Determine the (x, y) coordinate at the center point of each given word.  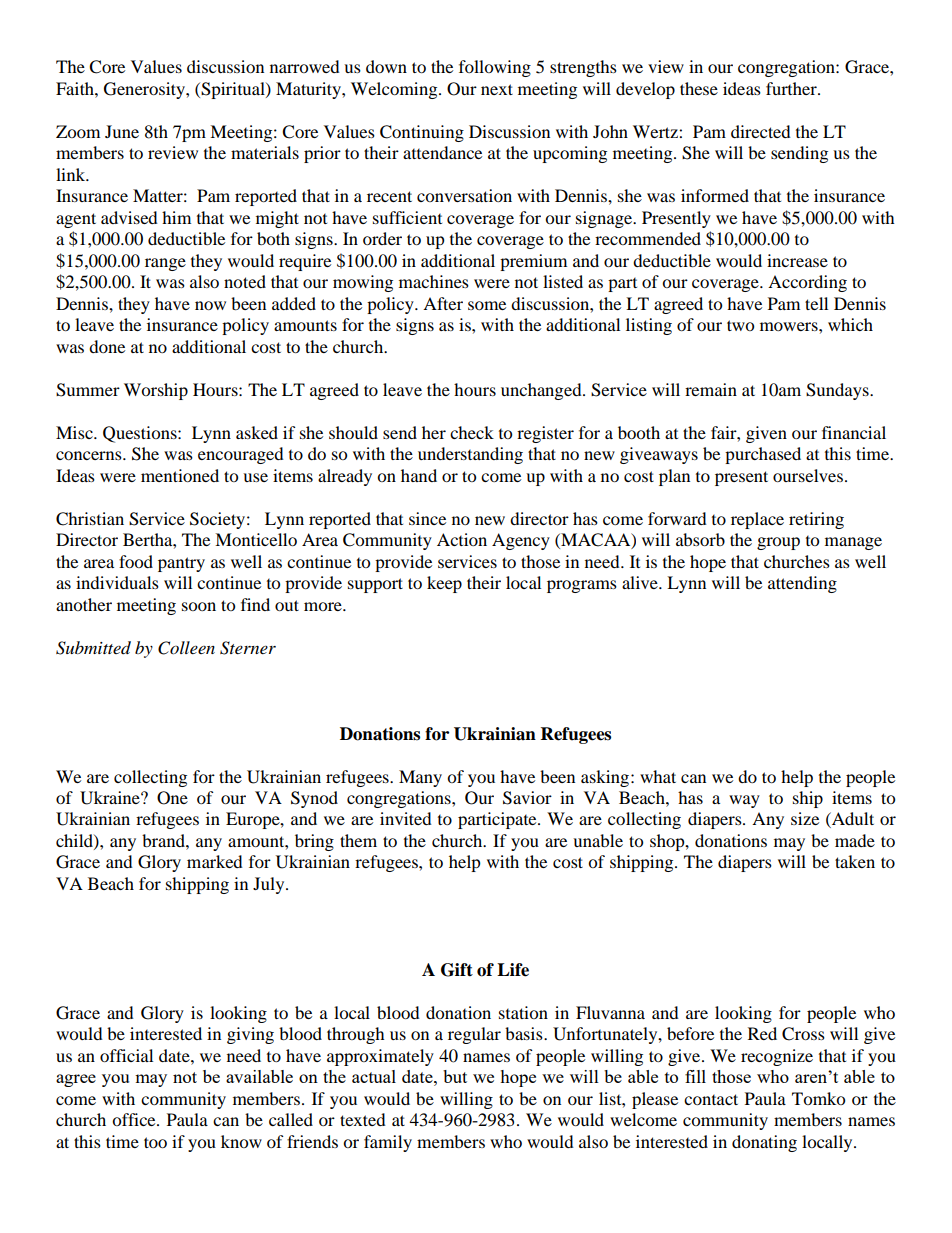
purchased (763, 455)
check (472, 432)
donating (764, 1143)
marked (215, 861)
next (497, 89)
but (455, 1076)
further (792, 88)
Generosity (145, 90)
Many (420, 778)
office (135, 1119)
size (805, 818)
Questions (141, 434)
